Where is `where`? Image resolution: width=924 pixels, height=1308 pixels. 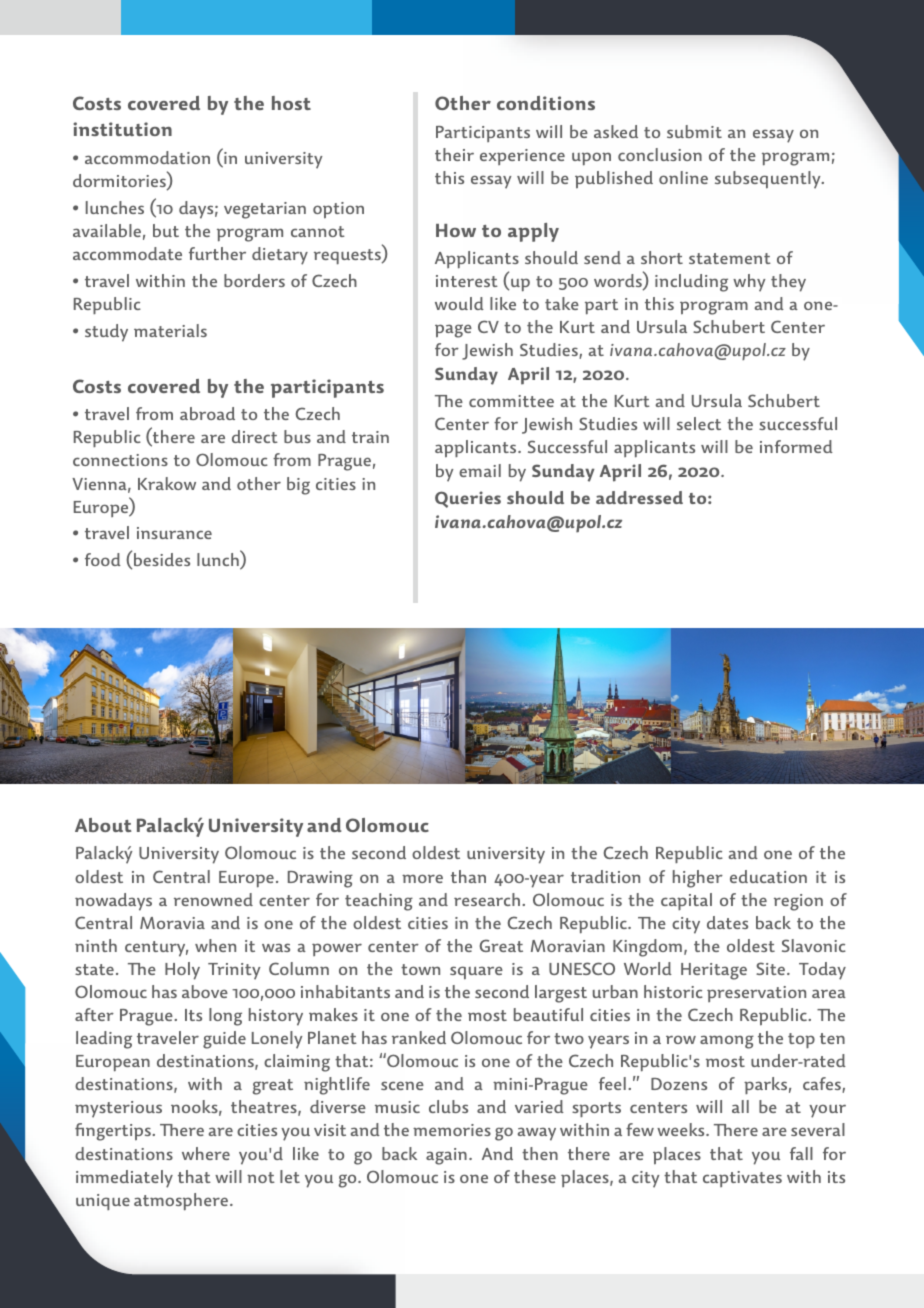 where is located at coordinates (206, 1153).
